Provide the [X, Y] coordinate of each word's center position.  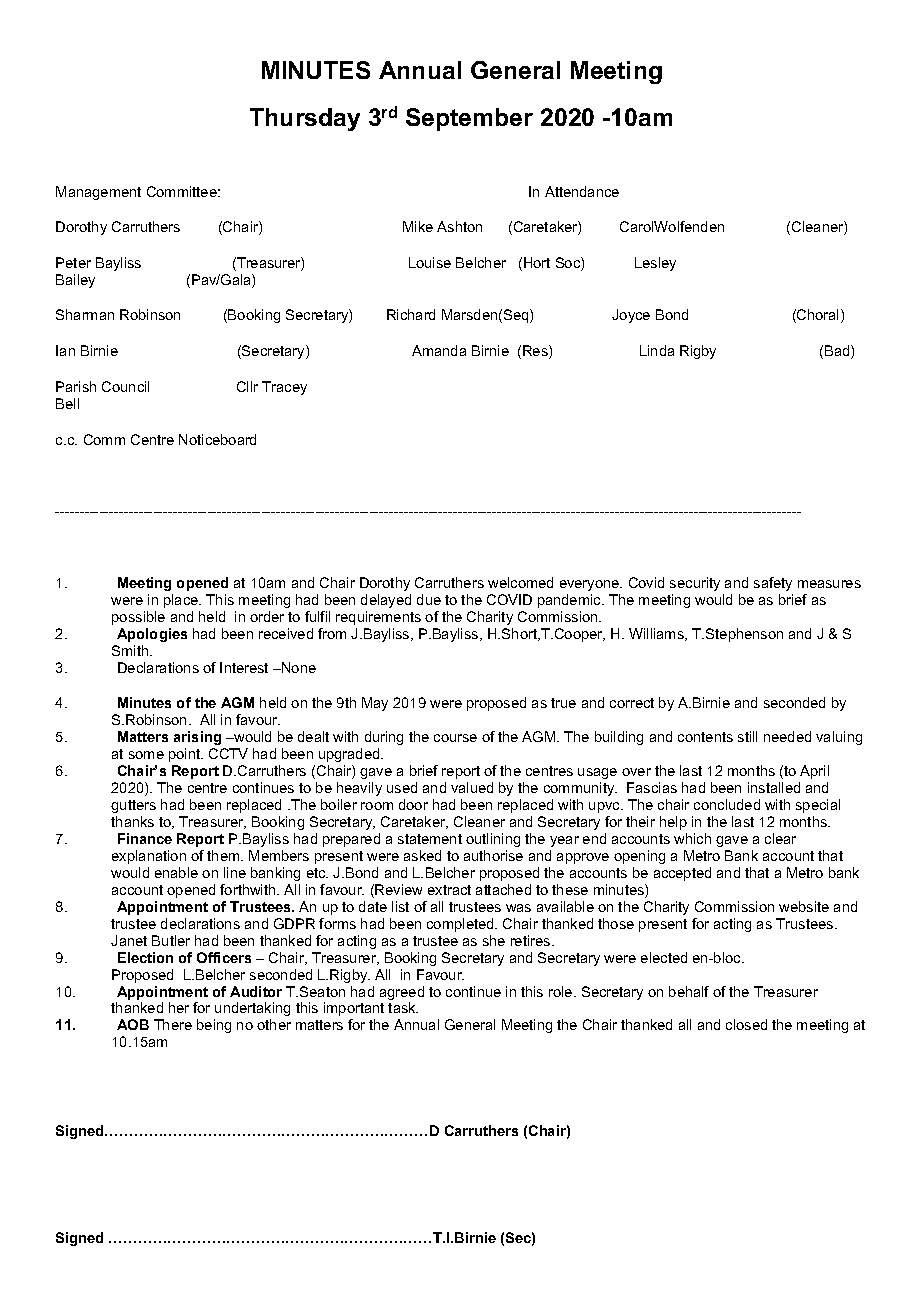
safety [773, 584]
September [469, 119]
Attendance [582, 191]
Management [98, 193]
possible [138, 618]
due [429, 599]
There [173, 1024]
